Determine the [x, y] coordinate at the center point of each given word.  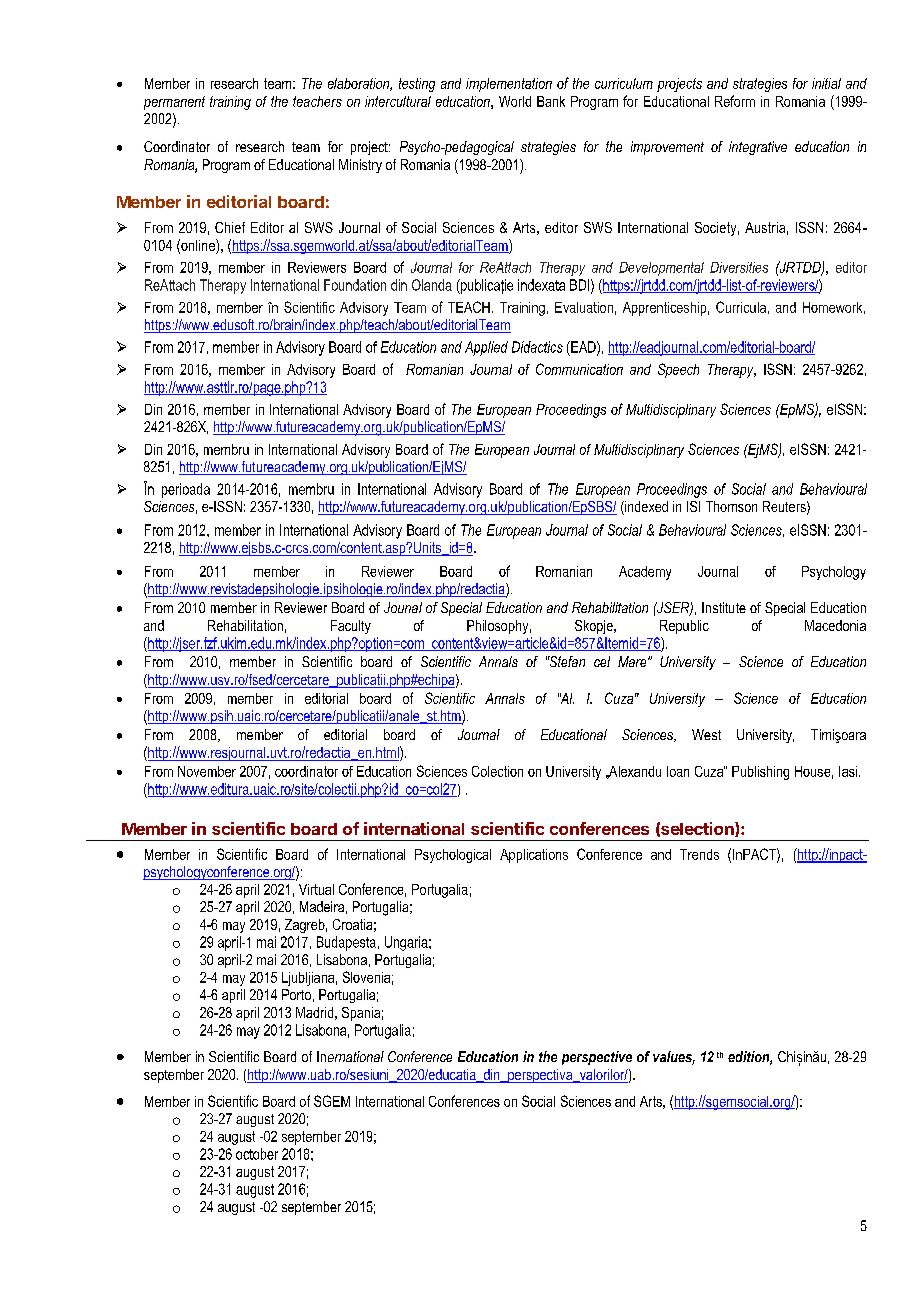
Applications [534, 856]
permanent [174, 103]
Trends [699, 854]
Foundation [355, 285]
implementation [509, 85]
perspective [597, 1058]
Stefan [566, 661]
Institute [724, 607]
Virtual [316, 889]
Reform [735, 101]
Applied [486, 348]
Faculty [351, 627]
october [257, 1154]
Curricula [741, 307]
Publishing [760, 773]
